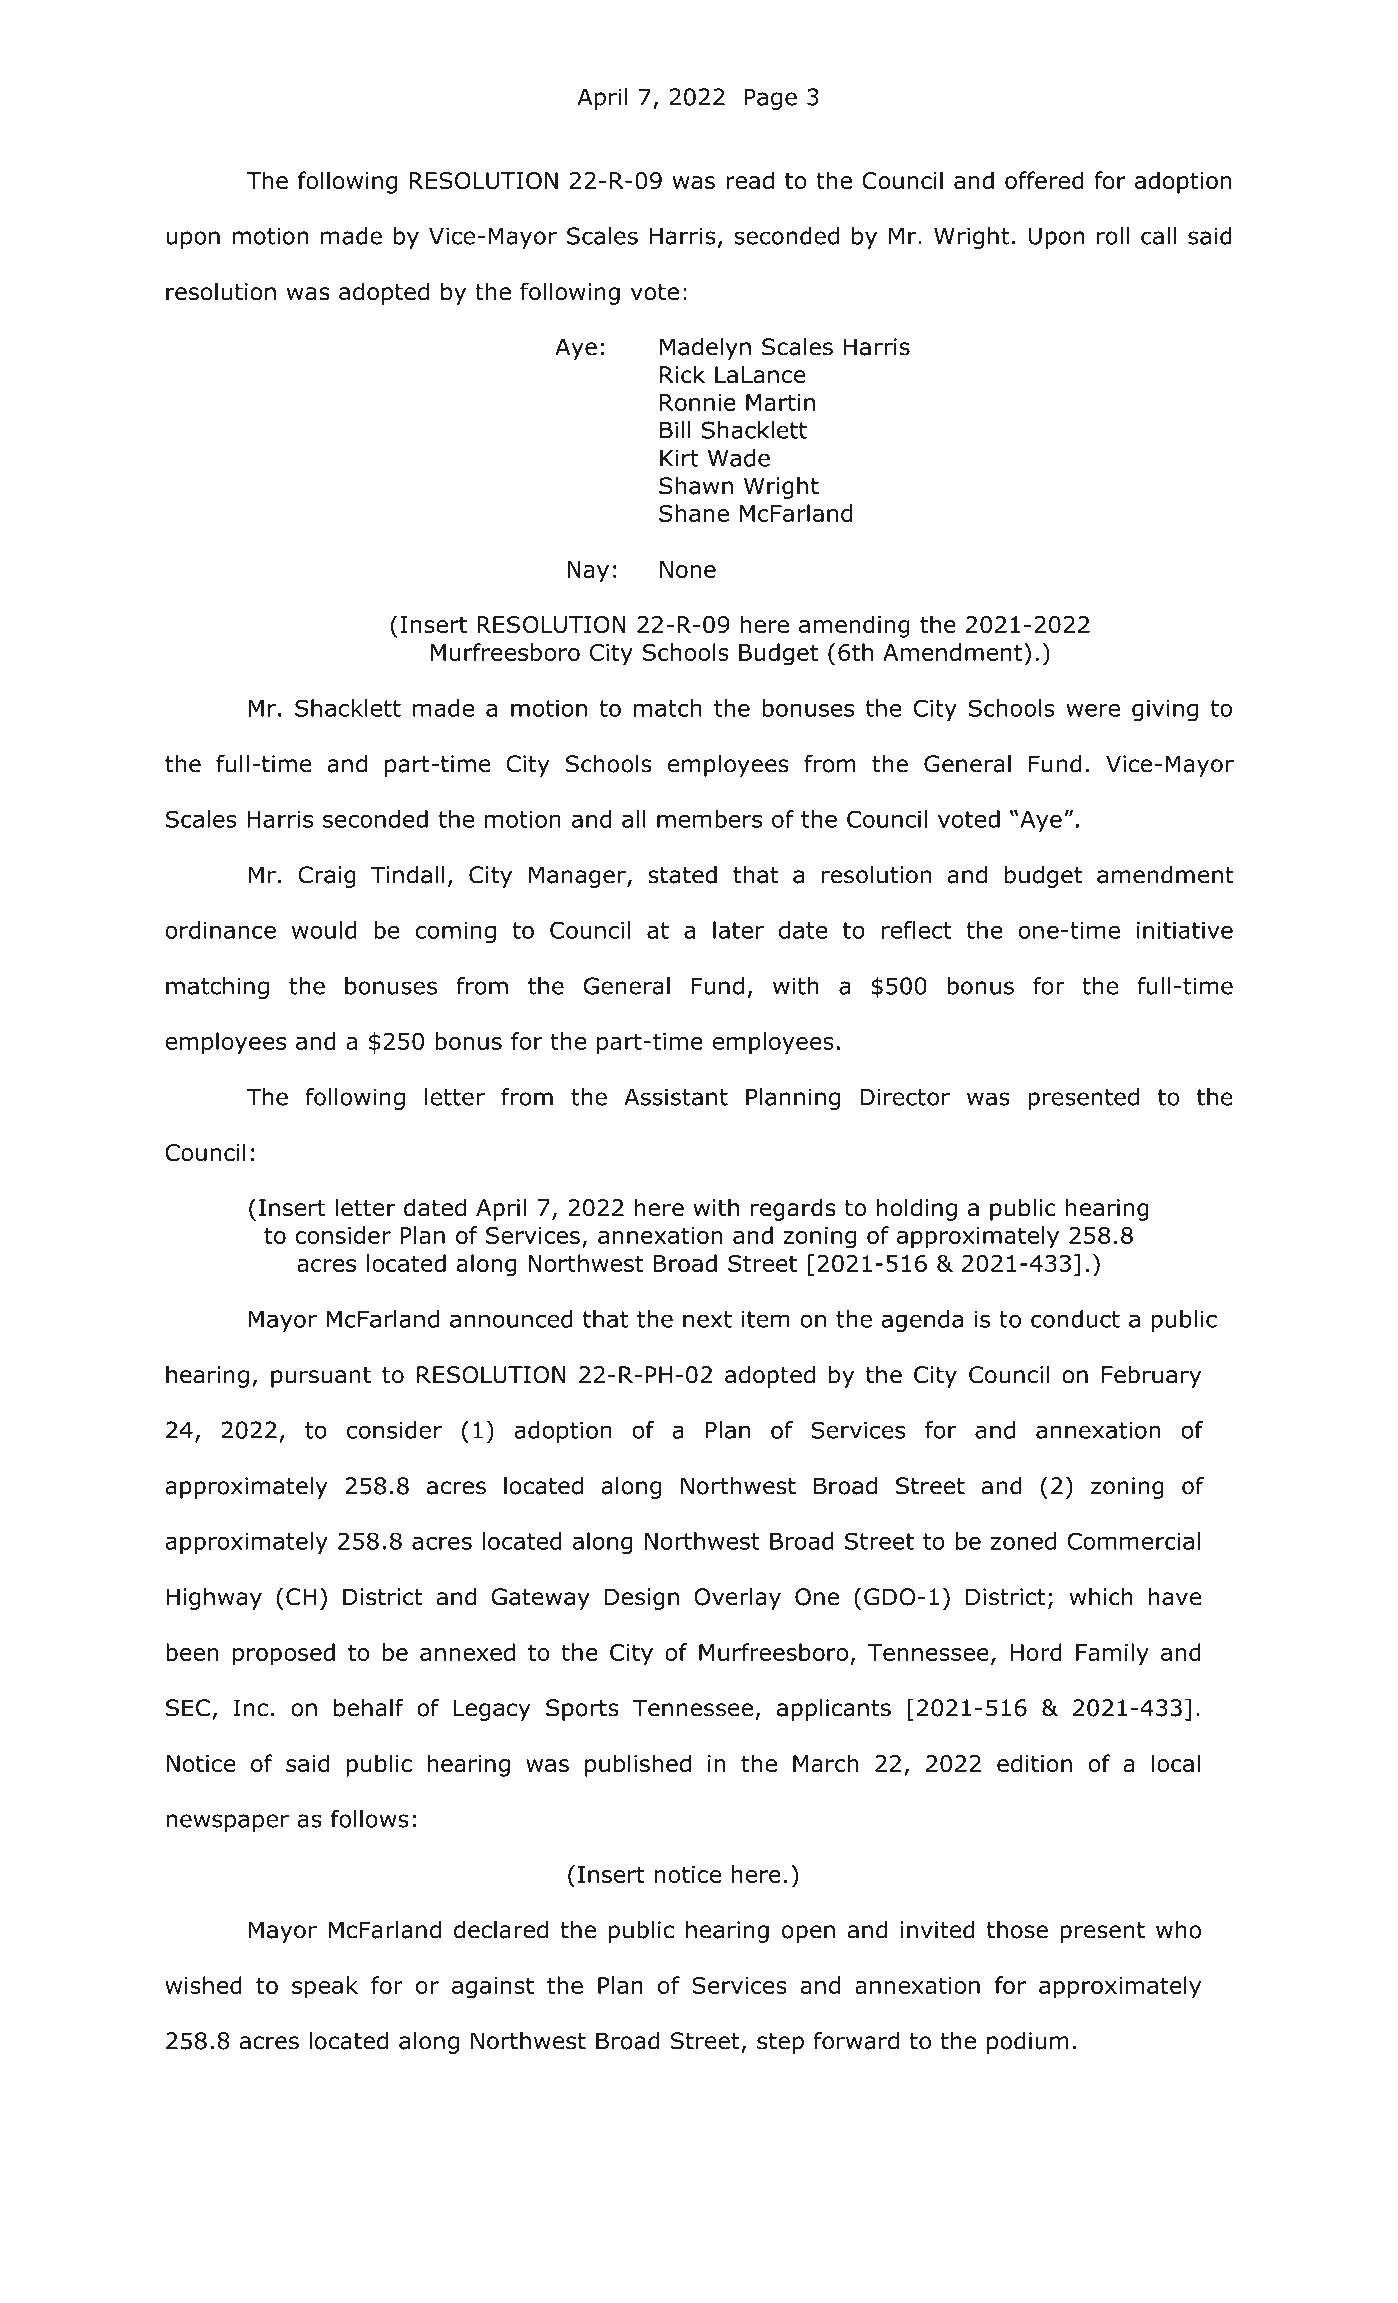 The image size is (1398, 2303). Describe the element at coordinates (750, 180) in the document. I see `read` at that location.
